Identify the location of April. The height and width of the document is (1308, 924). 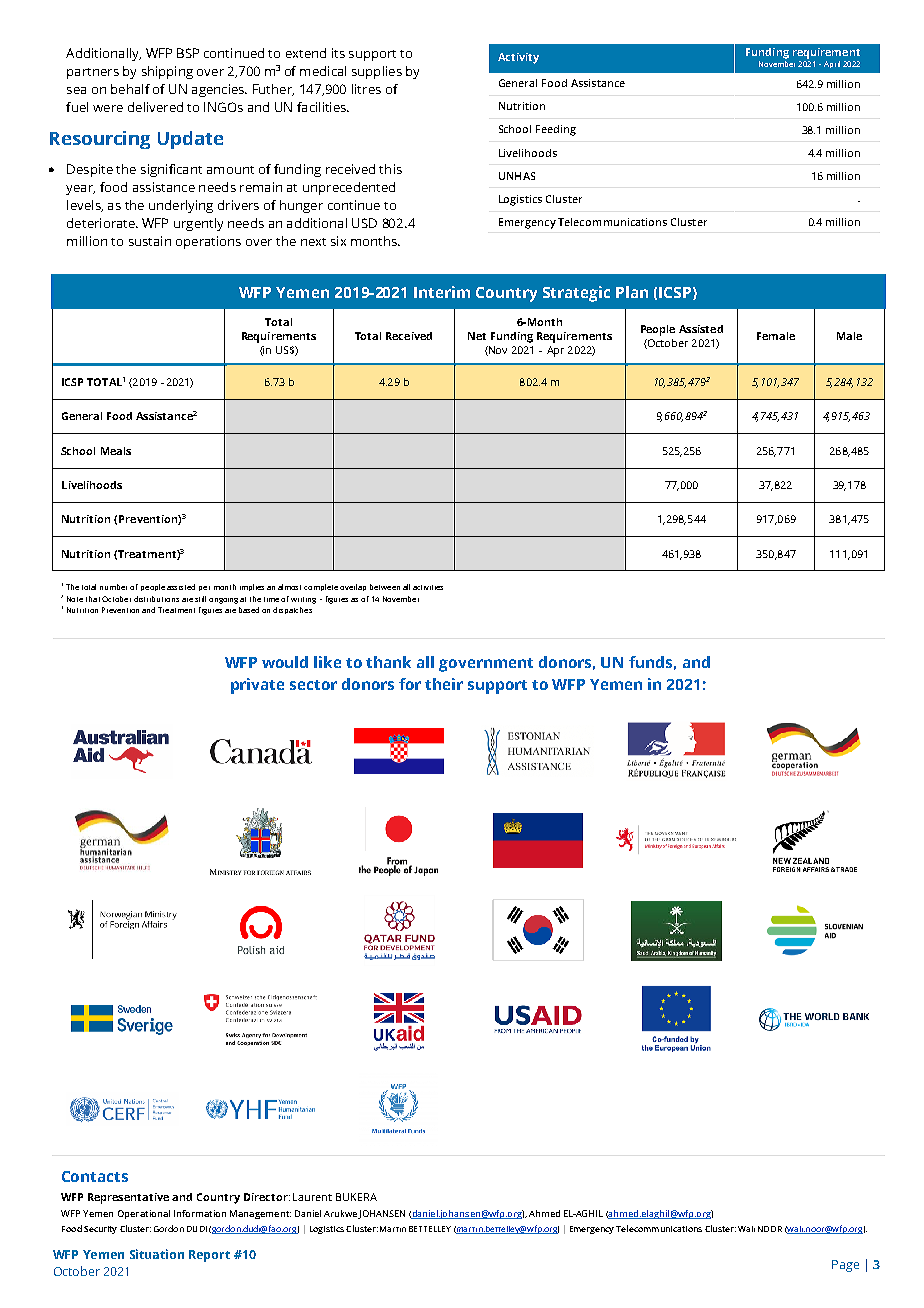
(832, 64).
